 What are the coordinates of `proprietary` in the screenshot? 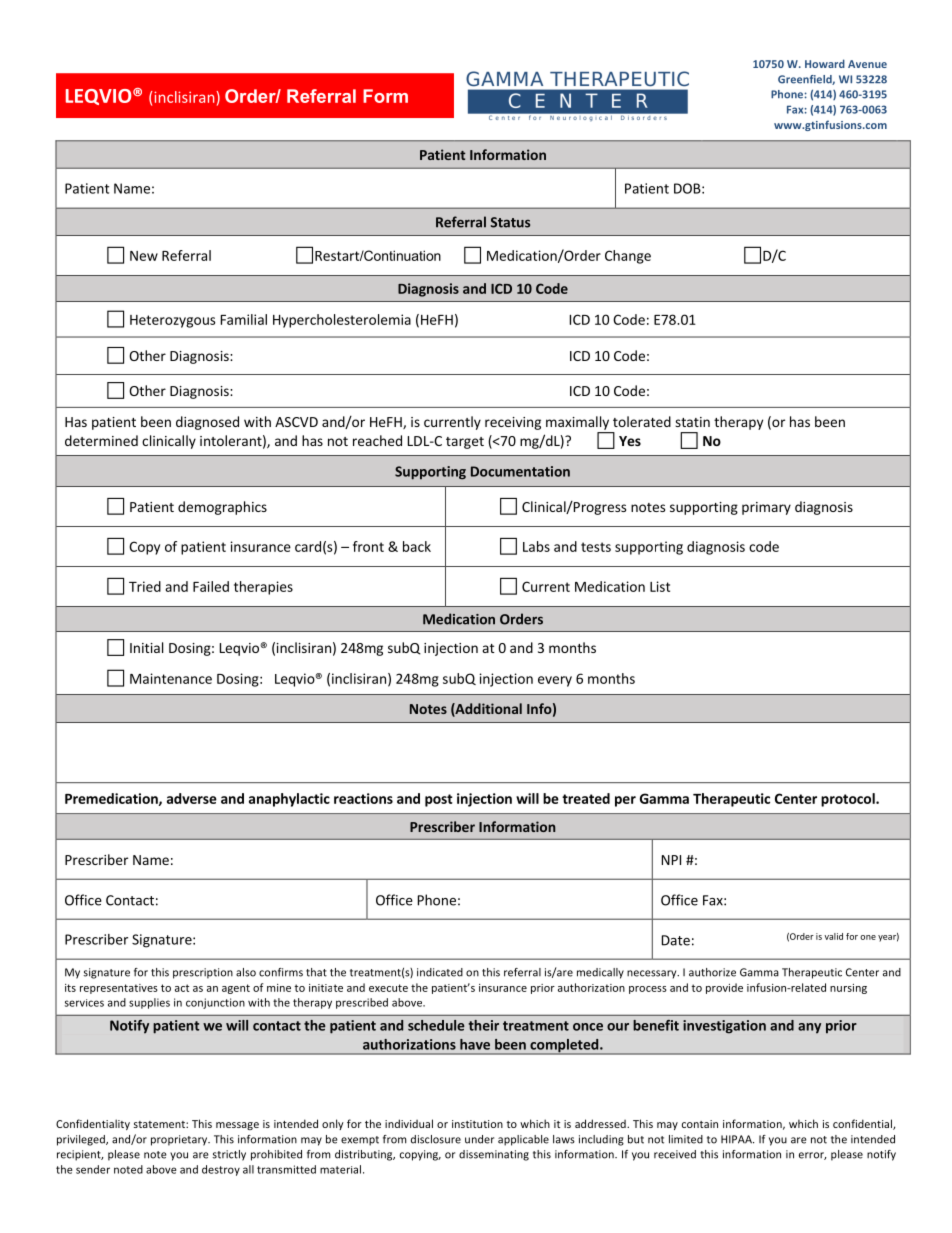 It's located at (180, 1140).
